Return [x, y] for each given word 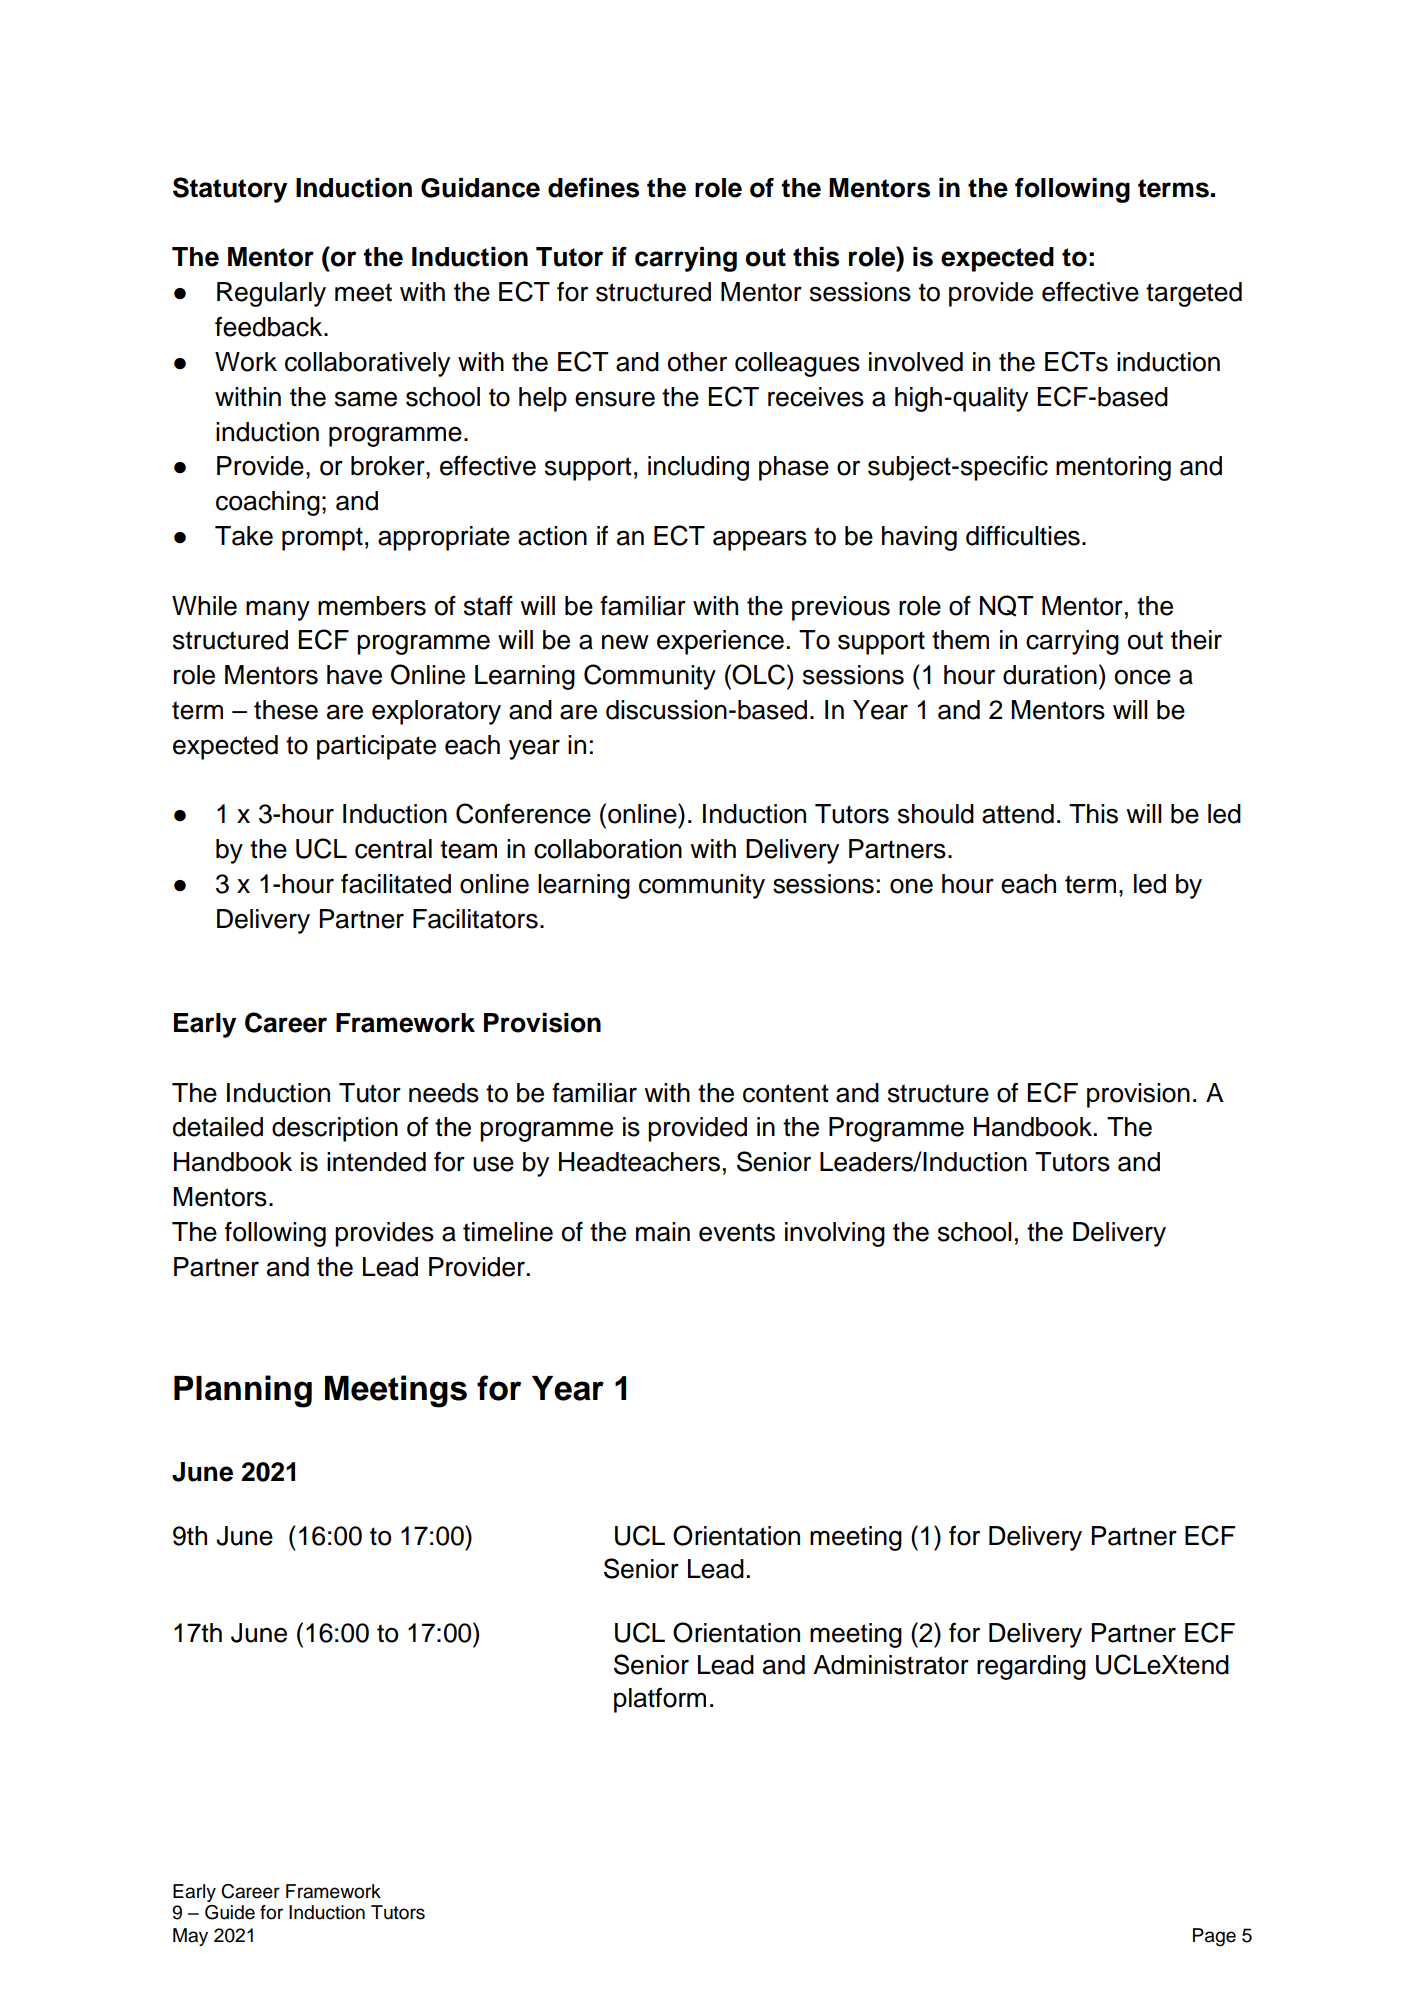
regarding [1031, 1667]
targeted [1194, 294]
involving [835, 1234]
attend [1018, 814]
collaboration [608, 849]
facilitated [396, 883]
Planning [243, 1391]
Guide [230, 1912]
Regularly [271, 294]
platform [660, 1700]
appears [760, 540]
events [737, 1232]
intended [376, 1162]
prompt [322, 539]
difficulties [1023, 535]
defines [593, 188]
